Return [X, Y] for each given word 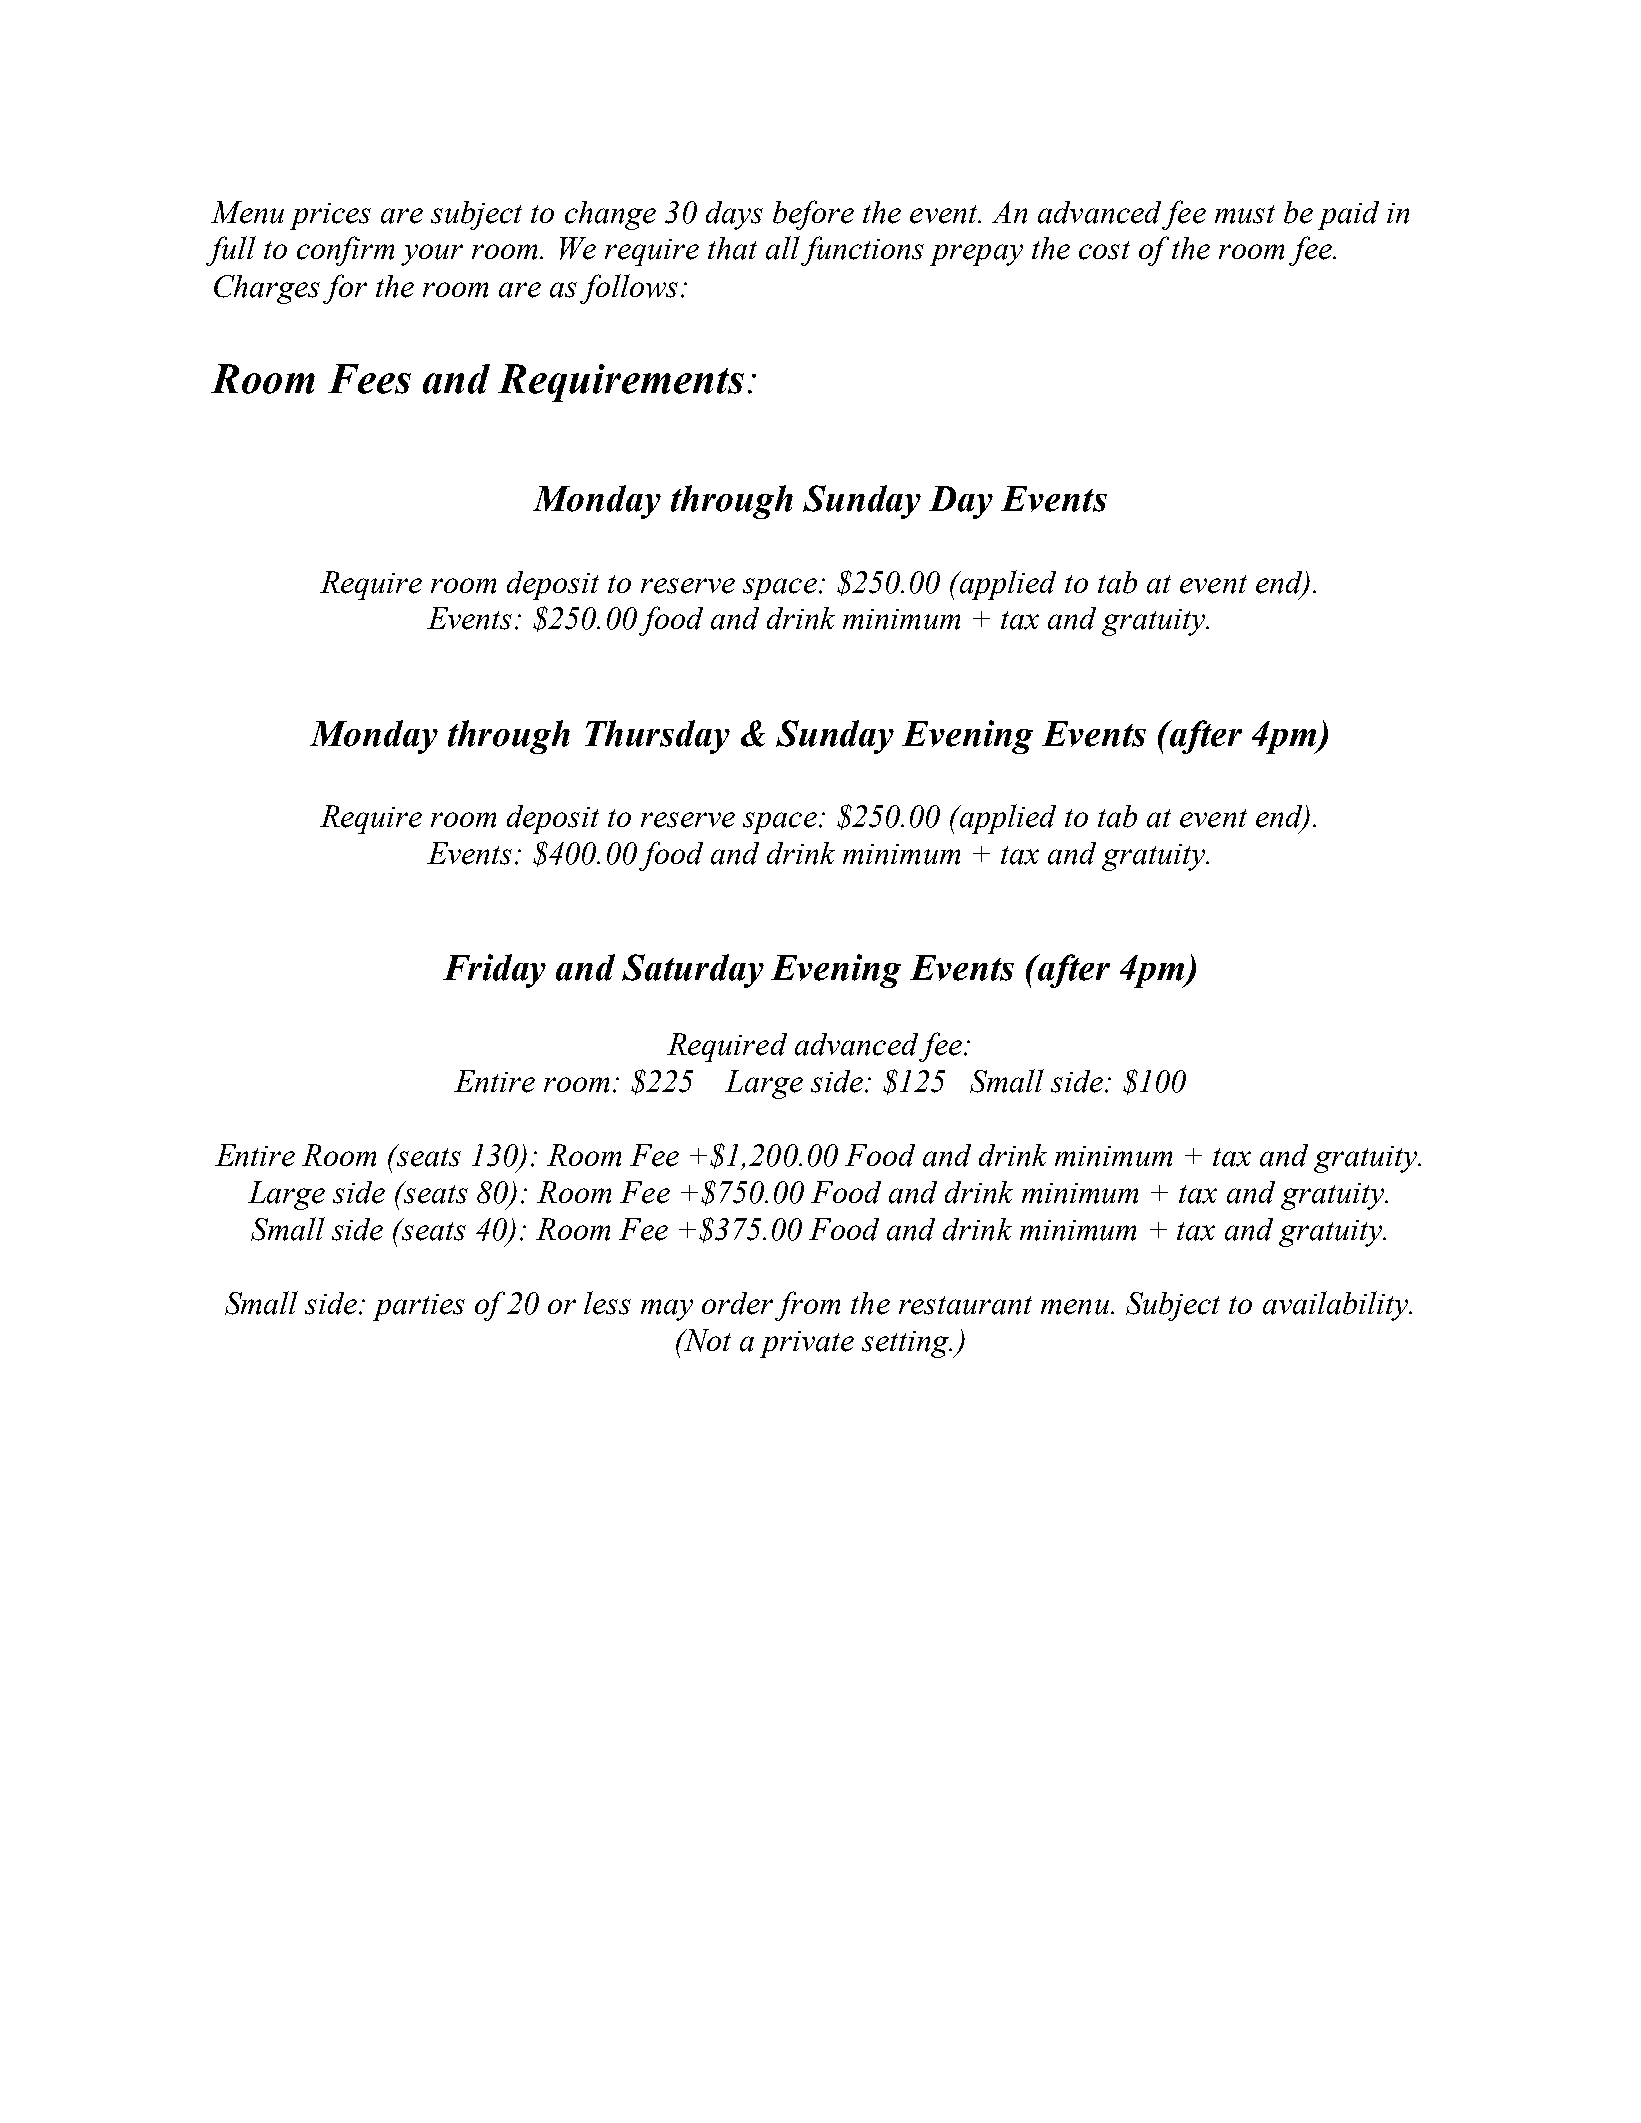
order [737, 1303]
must [1245, 214]
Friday [494, 971]
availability [1336, 1306]
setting [906, 1344]
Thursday [657, 737]
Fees [369, 379]
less [607, 1303]
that [732, 248]
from [807, 1306]
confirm [345, 251]
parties [419, 1307]
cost [1104, 250]
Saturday [693, 971]
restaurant [965, 1305]
